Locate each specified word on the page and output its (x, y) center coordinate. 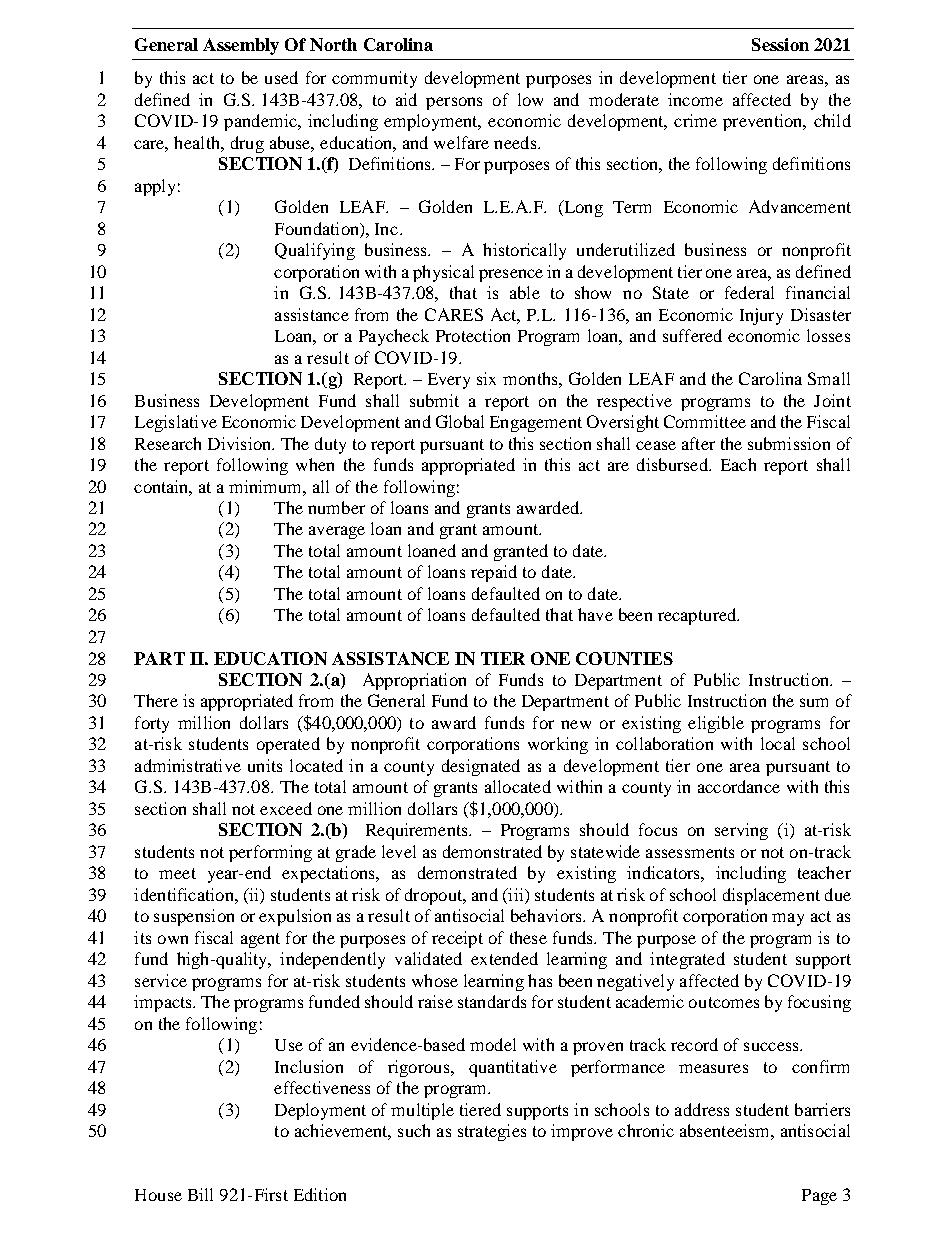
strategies (492, 1132)
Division (241, 443)
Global (460, 421)
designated (481, 767)
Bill (200, 1194)
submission (789, 443)
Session (780, 44)
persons (454, 103)
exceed (286, 808)
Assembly (241, 46)
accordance (739, 786)
